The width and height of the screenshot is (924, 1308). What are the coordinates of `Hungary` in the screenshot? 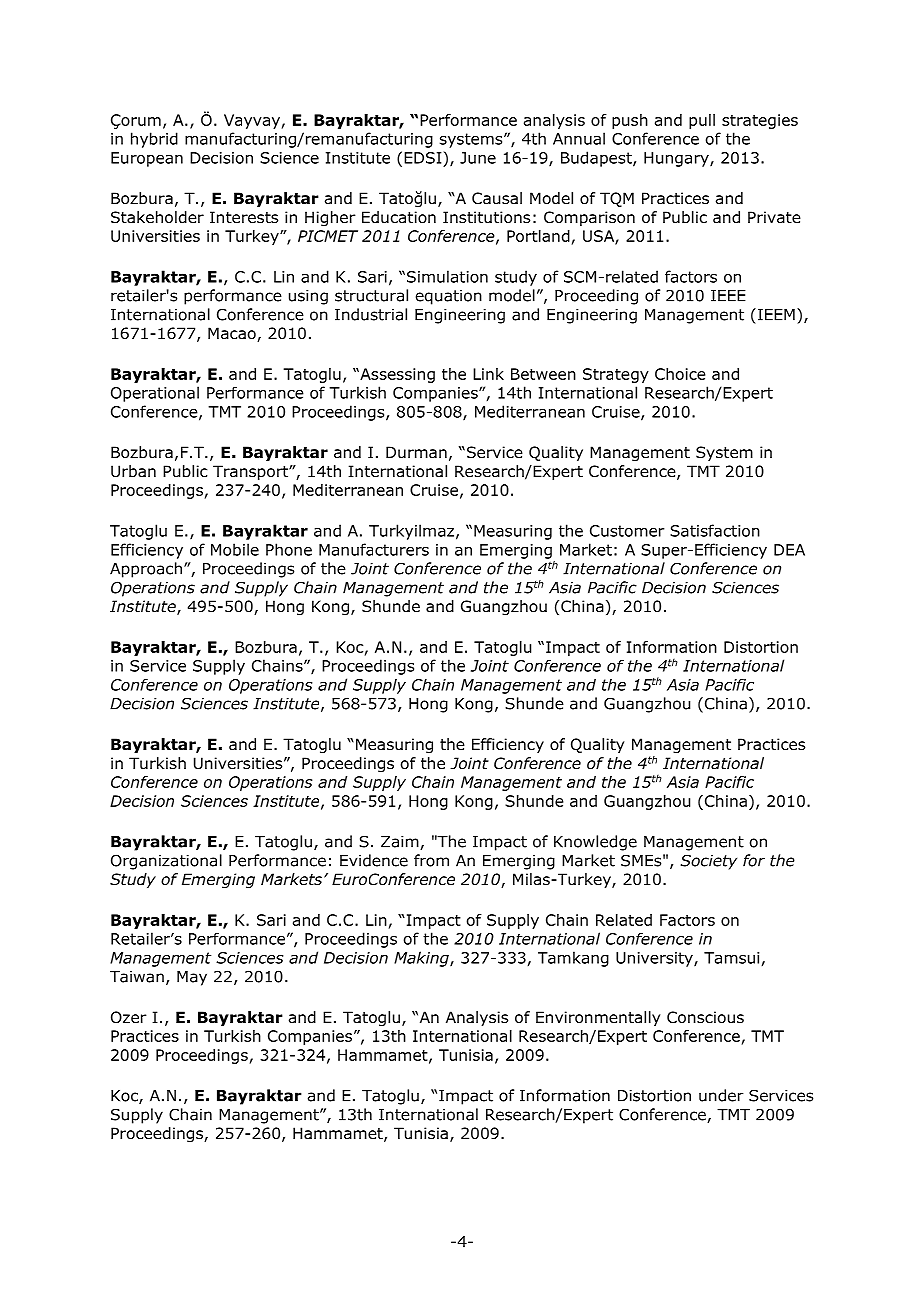 It's located at (677, 159).
